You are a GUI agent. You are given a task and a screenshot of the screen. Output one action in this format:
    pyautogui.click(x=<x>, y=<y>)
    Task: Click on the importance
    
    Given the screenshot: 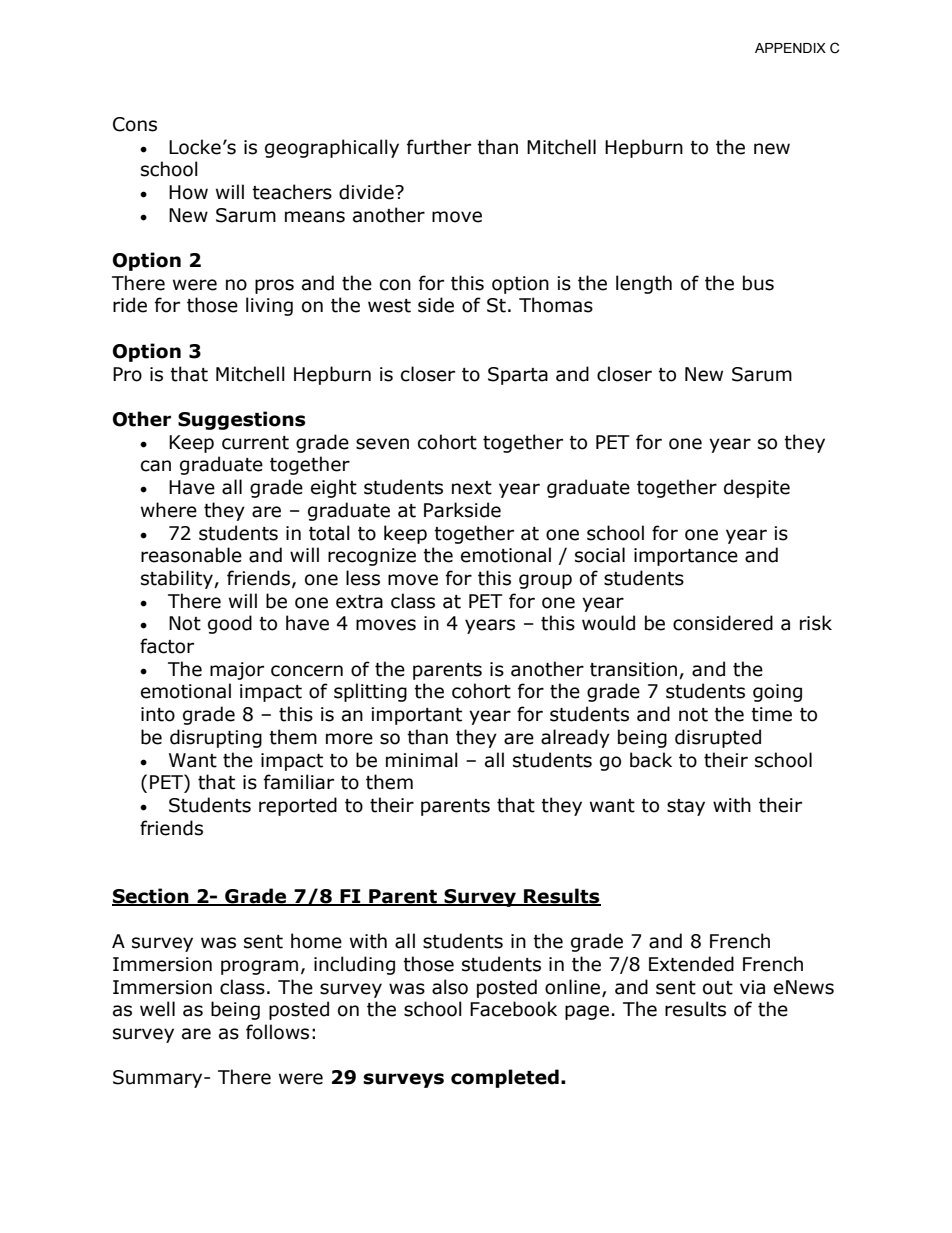 What is the action you would take?
    pyautogui.click(x=686, y=557)
